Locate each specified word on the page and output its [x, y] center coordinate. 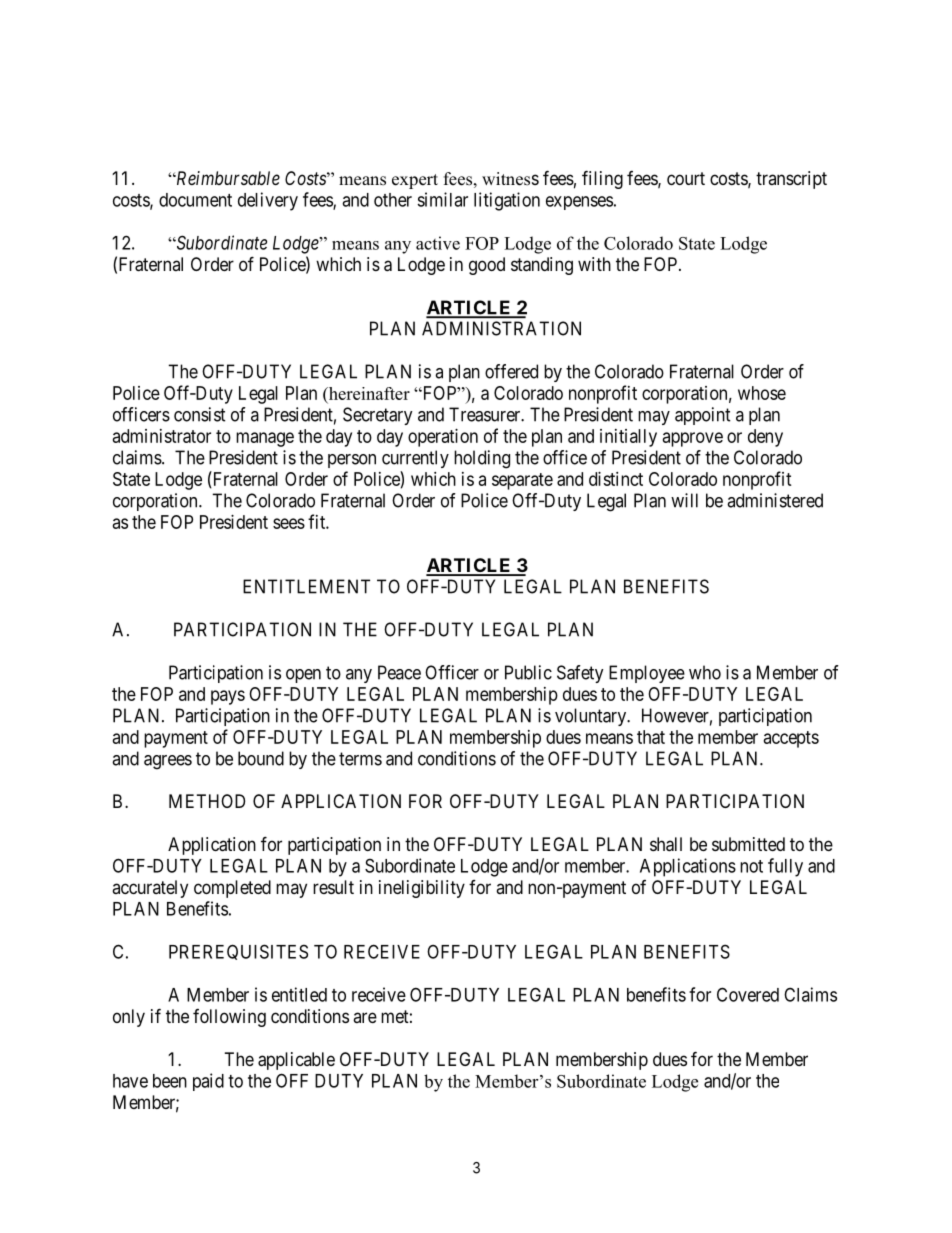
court [686, 178]
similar [442, 199]
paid [208, 1082]
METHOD [207, 801]
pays [228, 697]
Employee [647, 674]
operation [443, 438]
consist [200, 414]
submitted [748, 844]
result [333, 887]
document [195, 200]
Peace [399, 672]
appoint [703, 416]
